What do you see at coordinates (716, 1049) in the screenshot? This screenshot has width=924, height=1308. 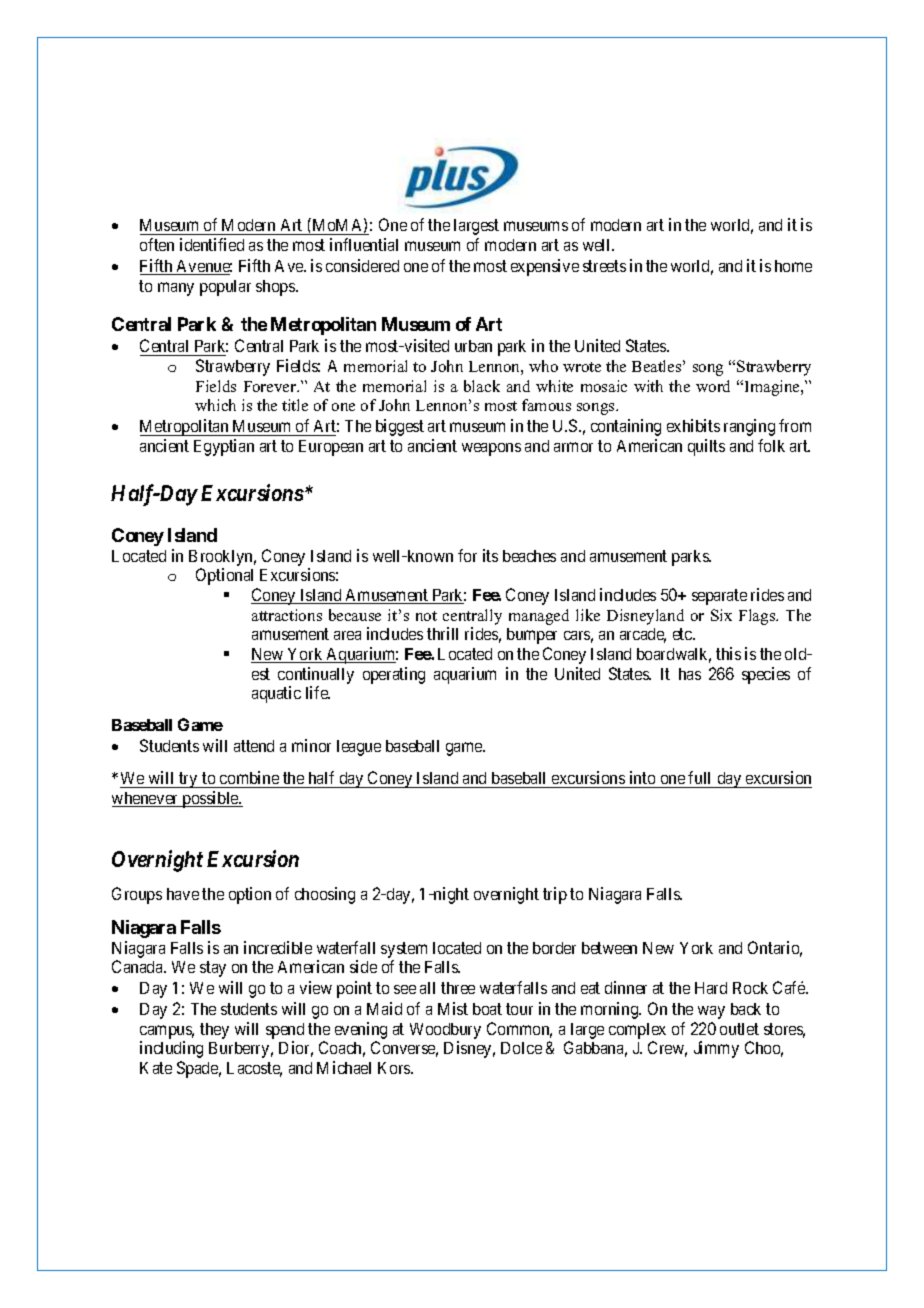 I see `Jimmy` at bounding box center [716, 1049].
